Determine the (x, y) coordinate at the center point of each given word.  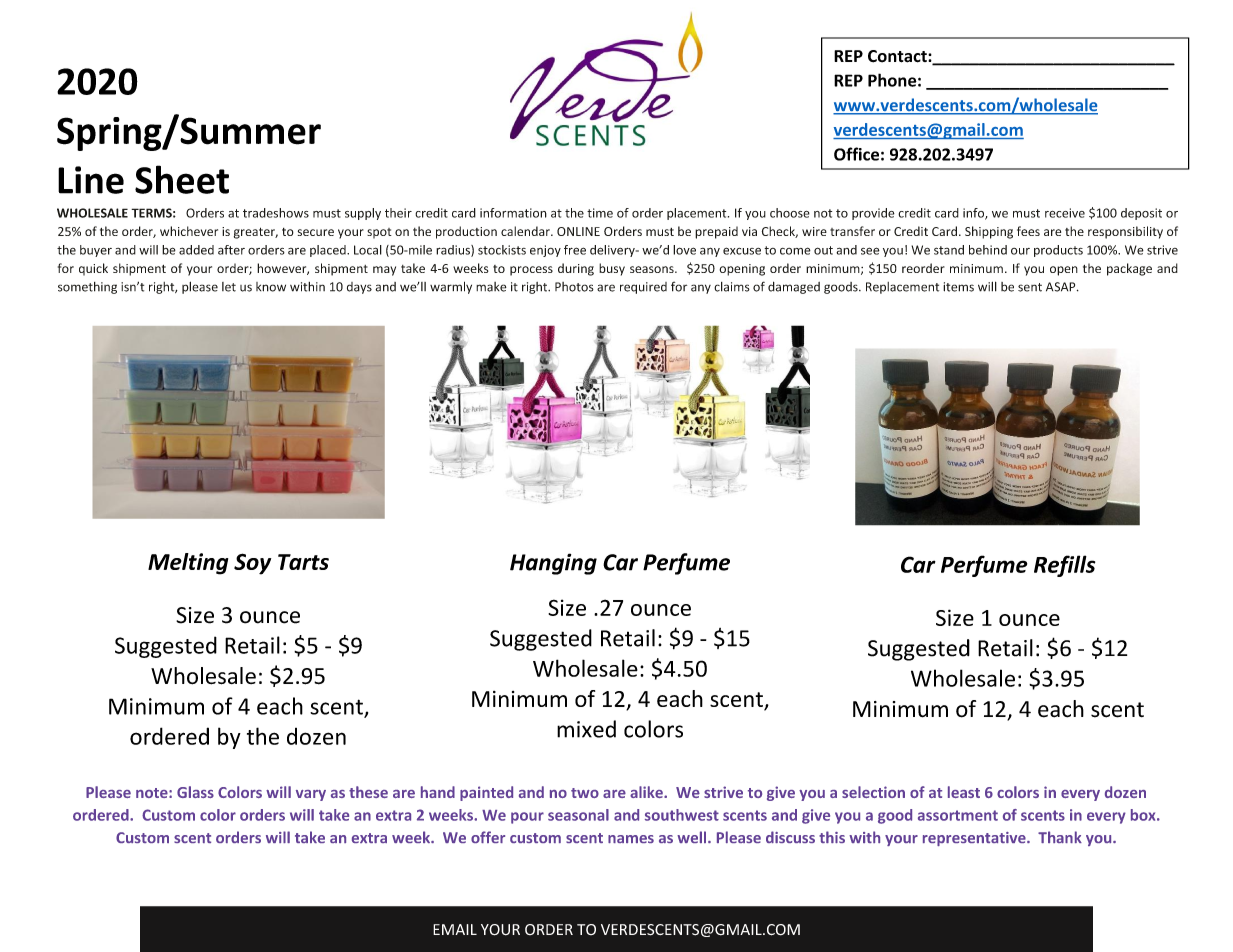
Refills (1064, 566)
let (229, 287)
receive (1065, 213)
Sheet (182, 179)
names (631, 839)
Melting (188, 564)
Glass (195, 792)
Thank (1060, 837)
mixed (586, 729)
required (643, 288)
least (964, 792)
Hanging (553, 564)
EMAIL (455, 929)
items (958, 287)
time (600, 213)
